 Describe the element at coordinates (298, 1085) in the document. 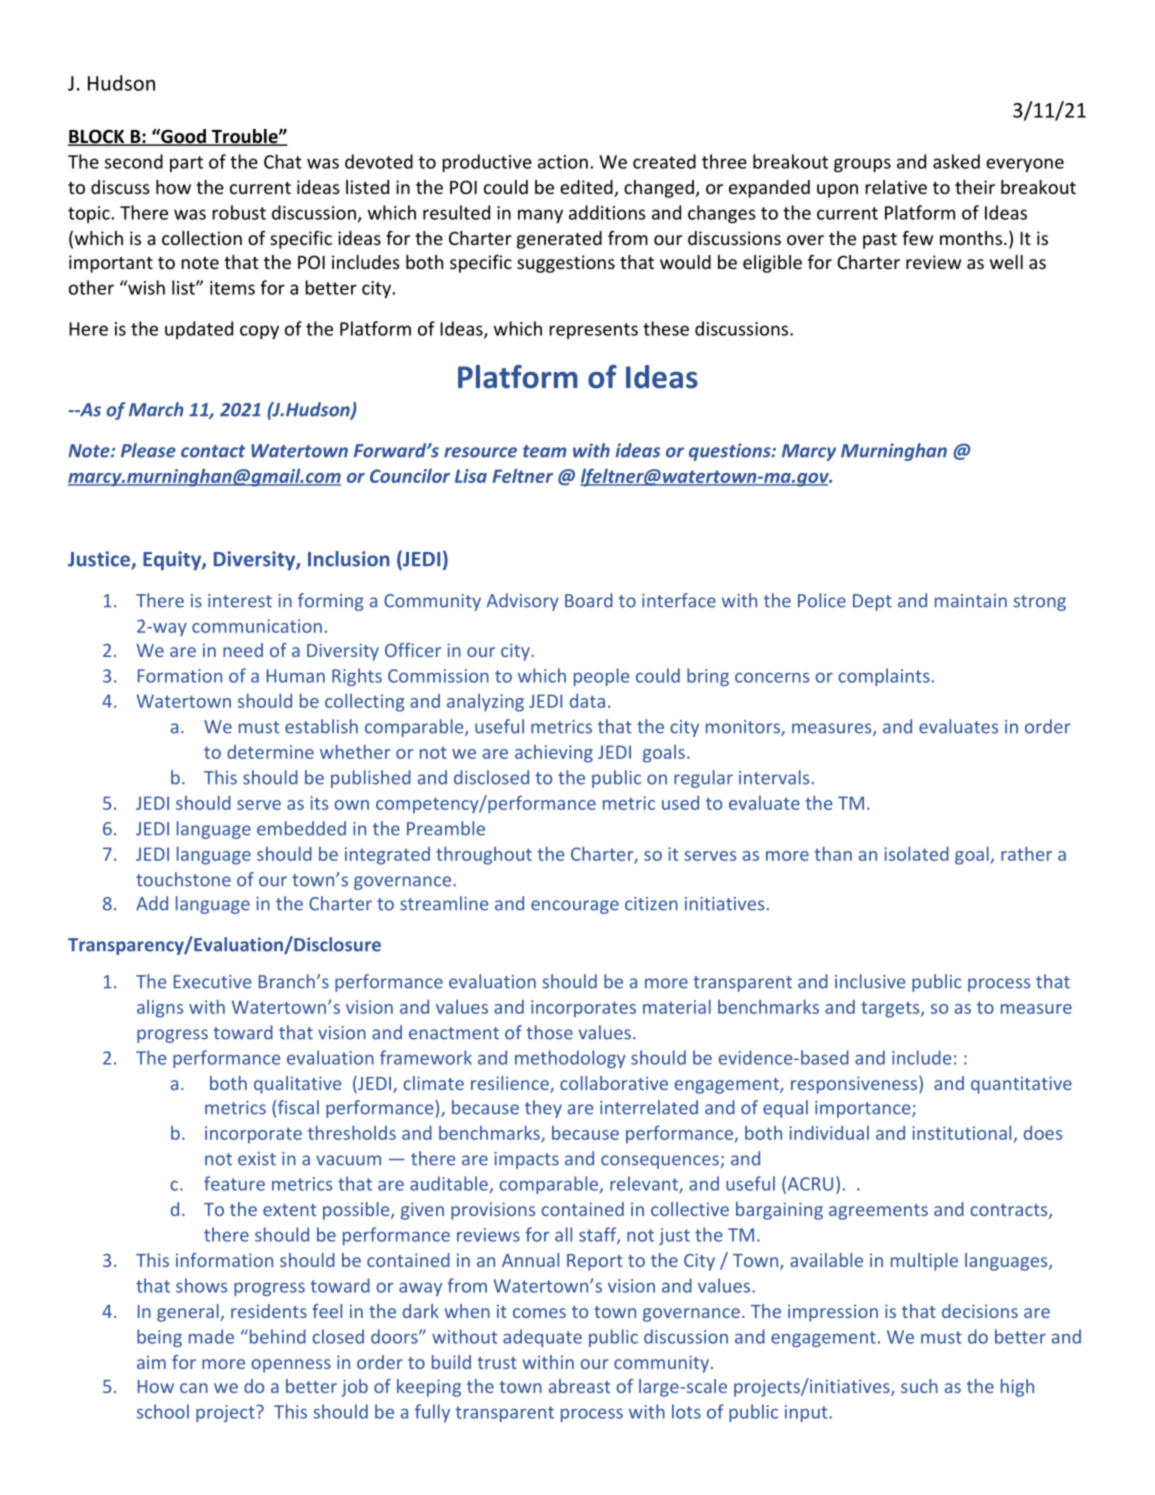

I see `qualitative` at that location.
